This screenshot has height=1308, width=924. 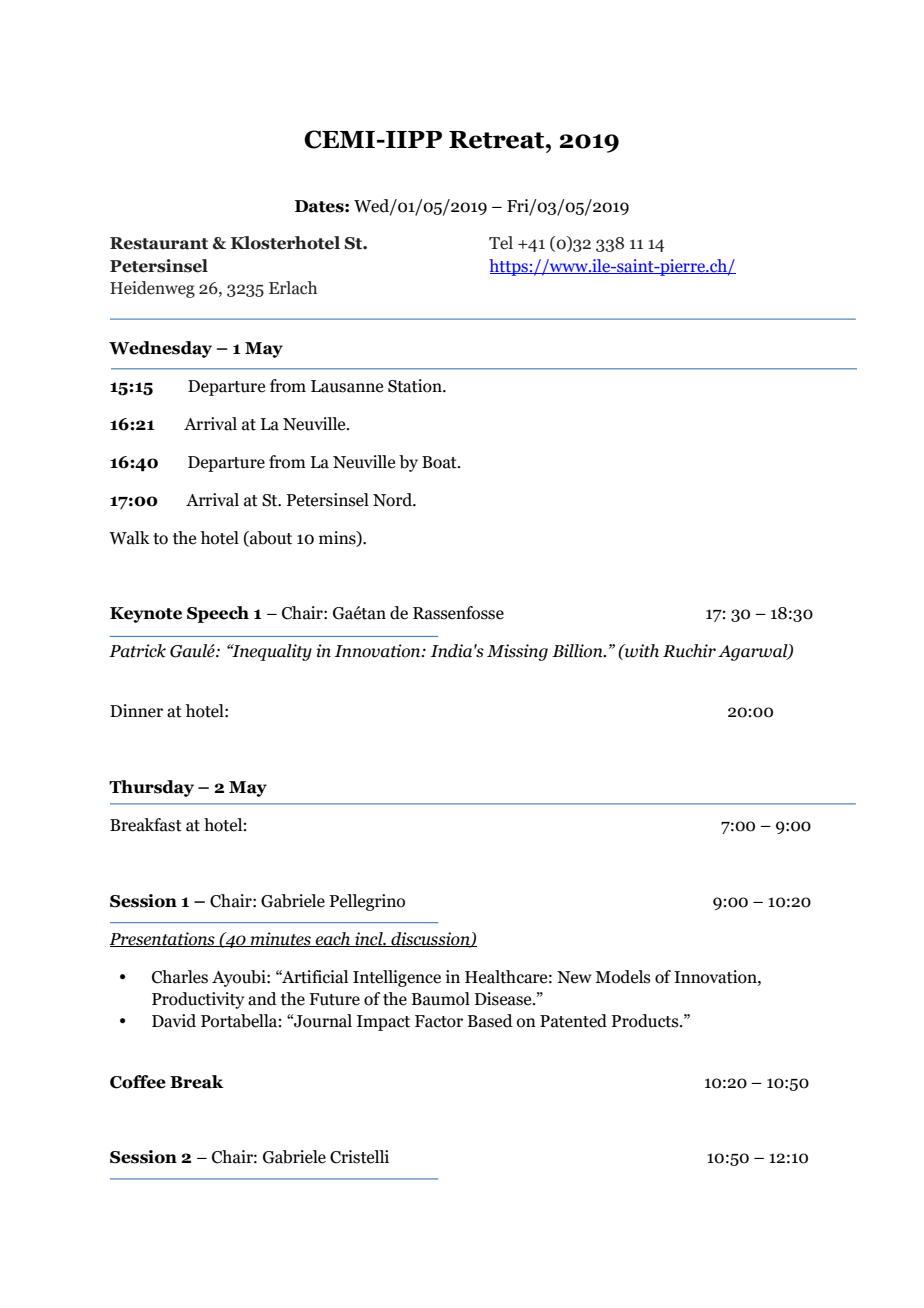 What do you see at coordinates (367, 902) in the screenshot?
I see `Pellegrino` at bounding box center [367, 902].
